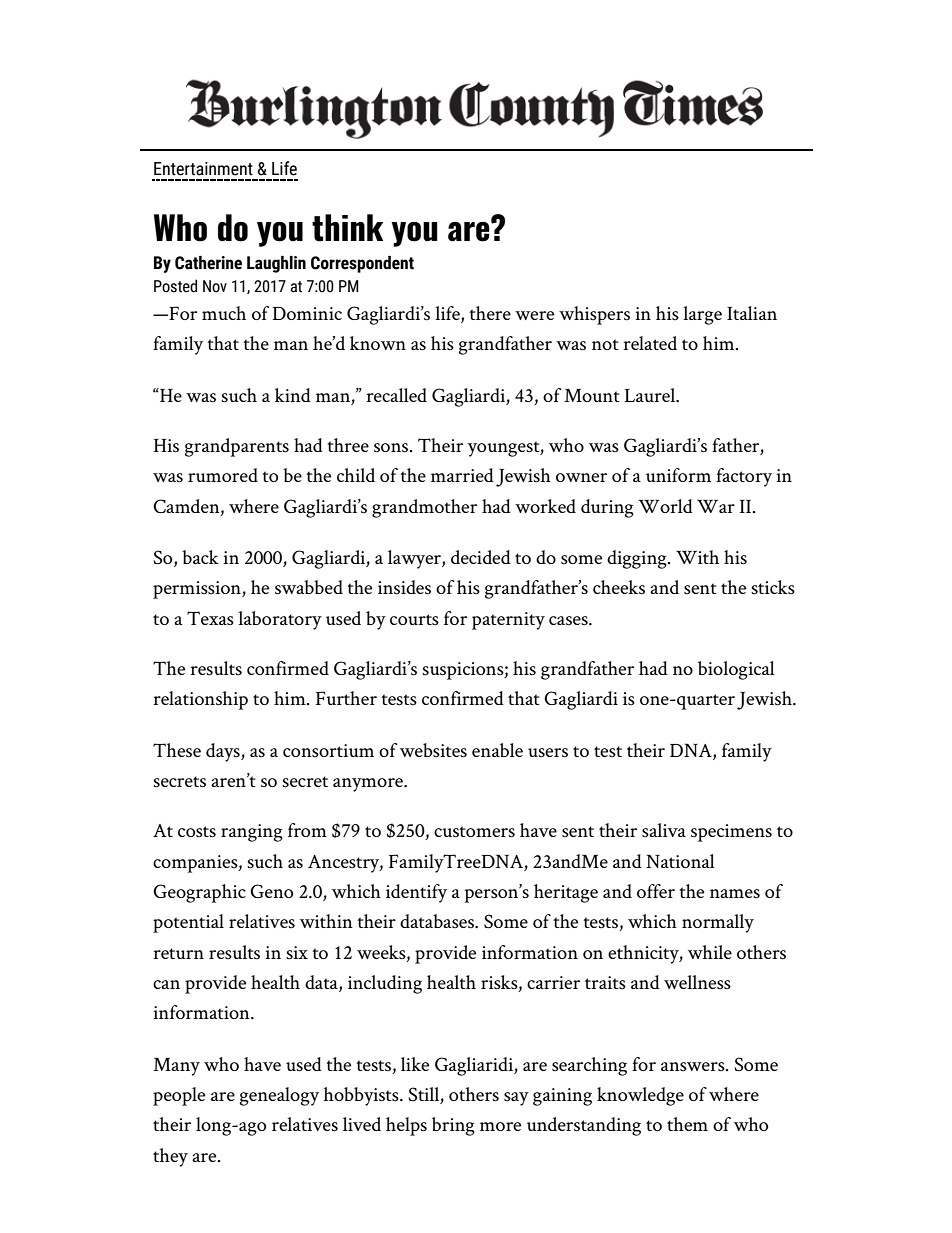 The height and width of the screenshot is (1233, 952). I want to click on recalled, so click(396, 395).
